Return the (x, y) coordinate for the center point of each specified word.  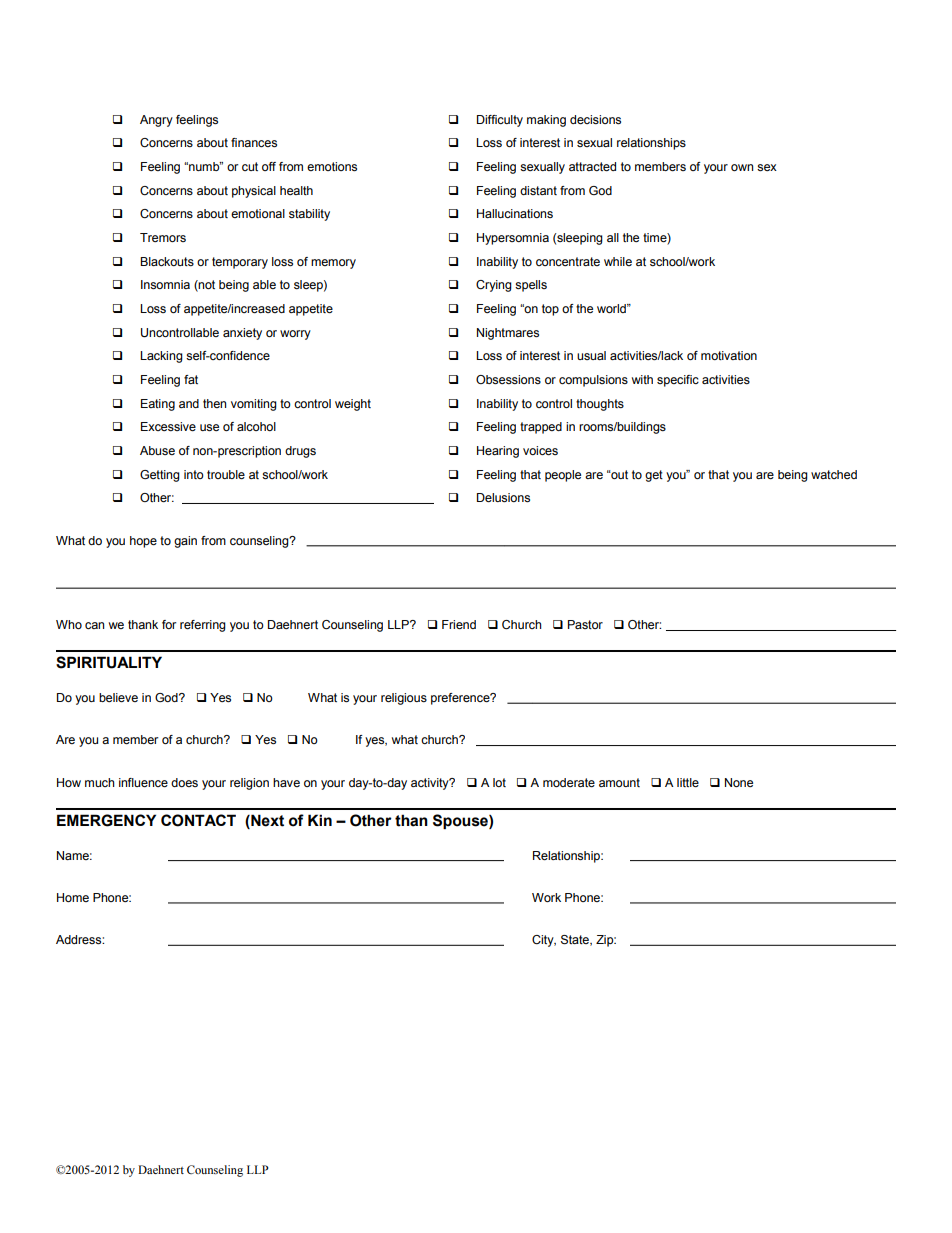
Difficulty (500, 121)
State (576, 940)
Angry (156, 121)
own (742, 167)
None (739, 782)
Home (73, 897)
